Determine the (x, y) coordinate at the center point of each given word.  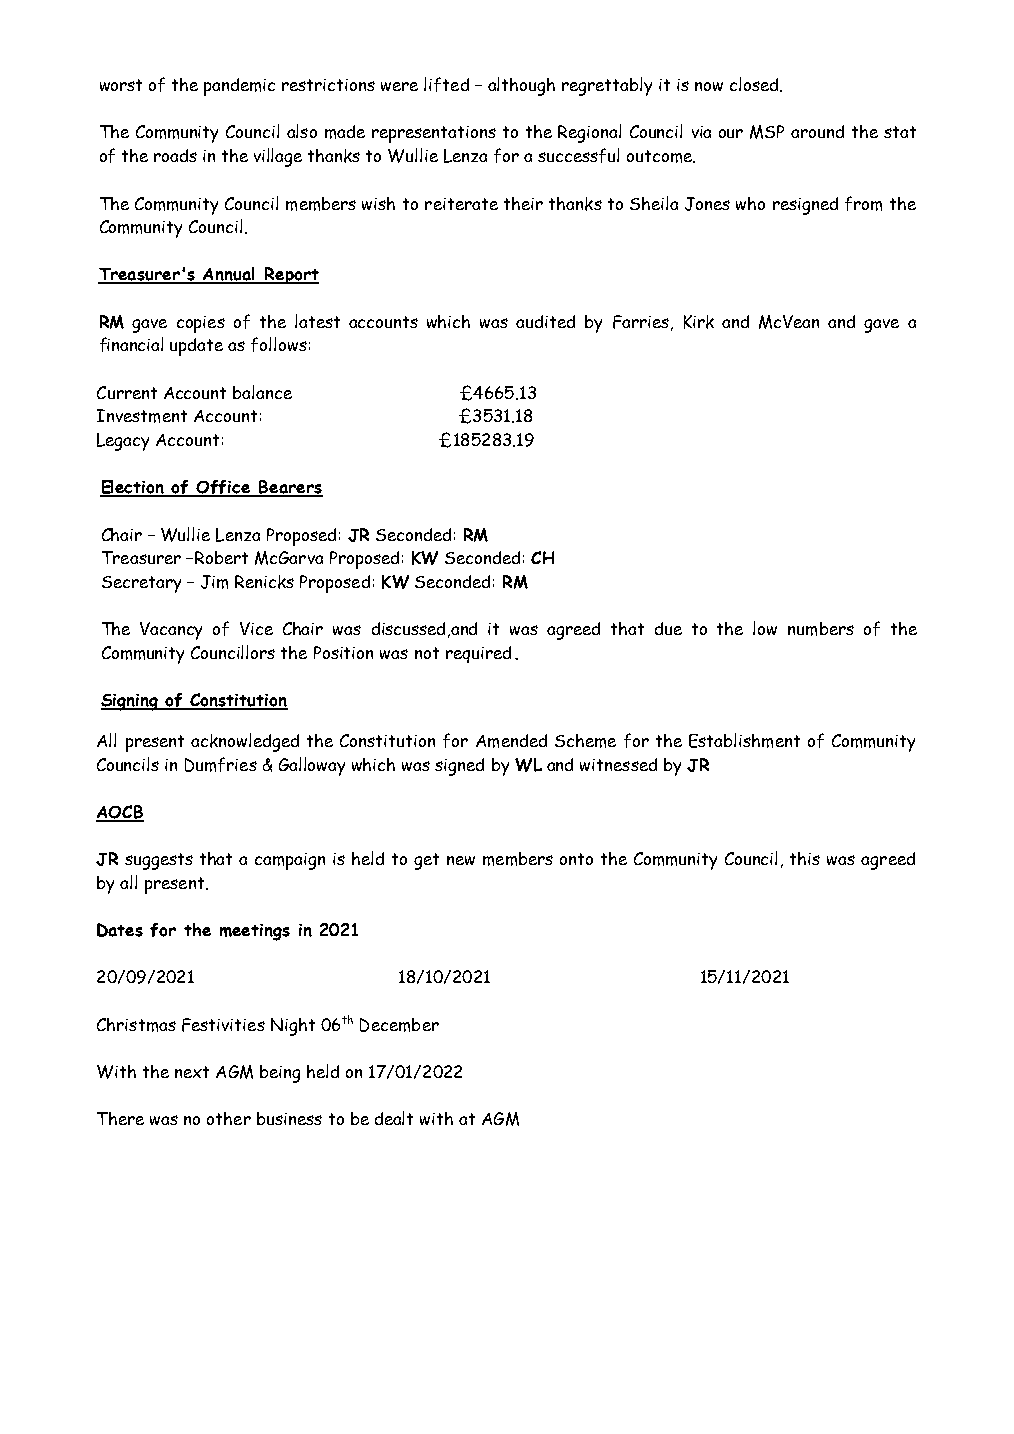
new (461, 860)
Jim (214, 582)
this (805, 858)
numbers (821, 629)
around (817, 131)
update (196, 347)
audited (545, 321)
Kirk (699, 322)
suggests (159, 861)
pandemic (239, 87)
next (192, 1072)
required (478, 654)
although (521, 86)
